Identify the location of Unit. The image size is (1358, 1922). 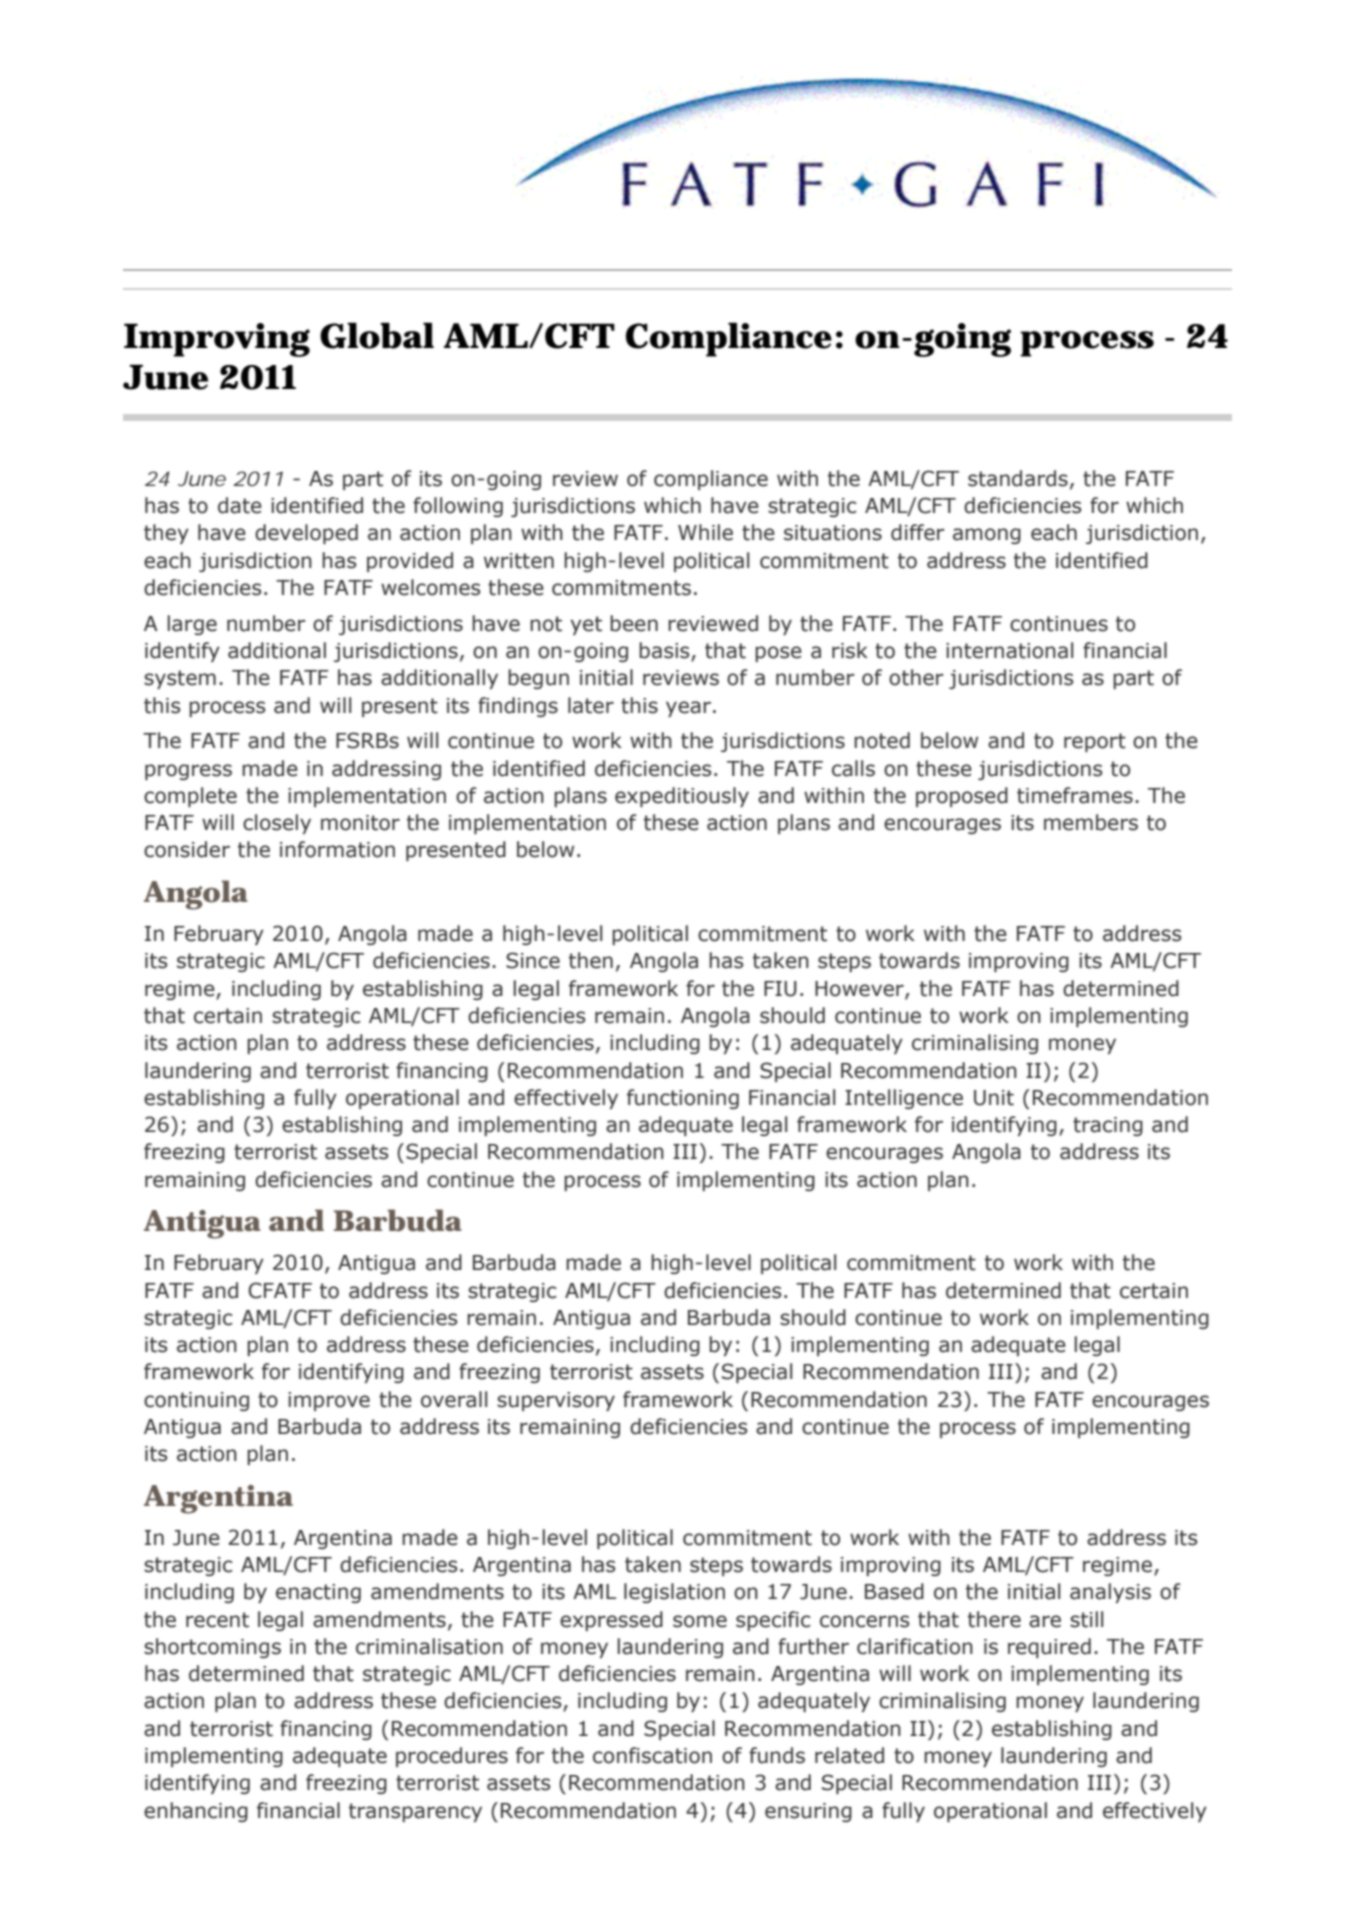
(994, 1098).
